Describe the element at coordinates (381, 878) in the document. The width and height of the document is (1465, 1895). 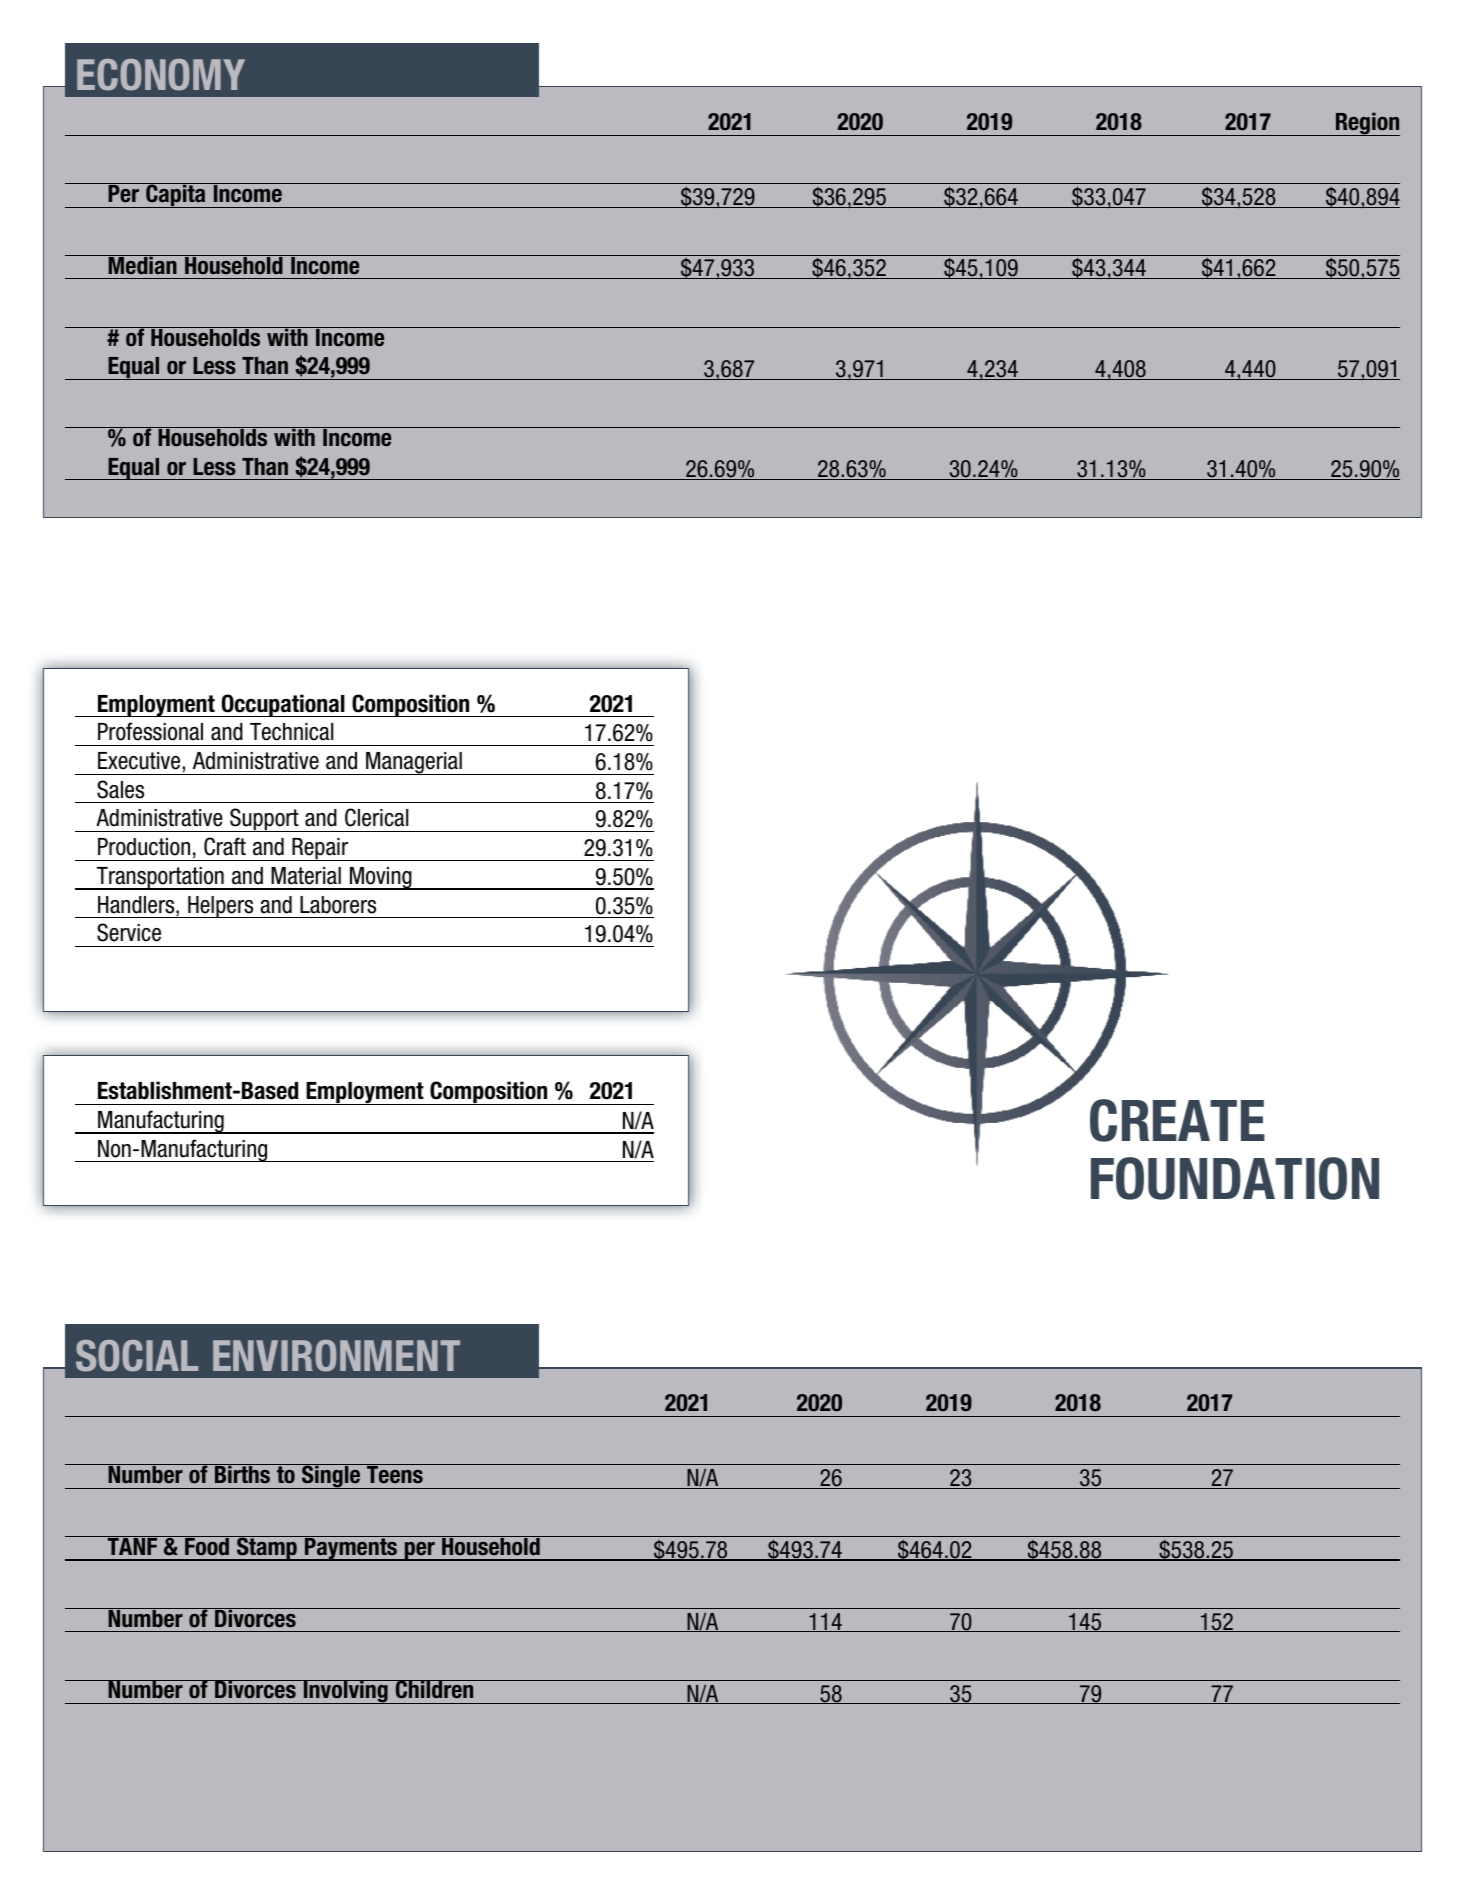
I see `Moving` at that location.
